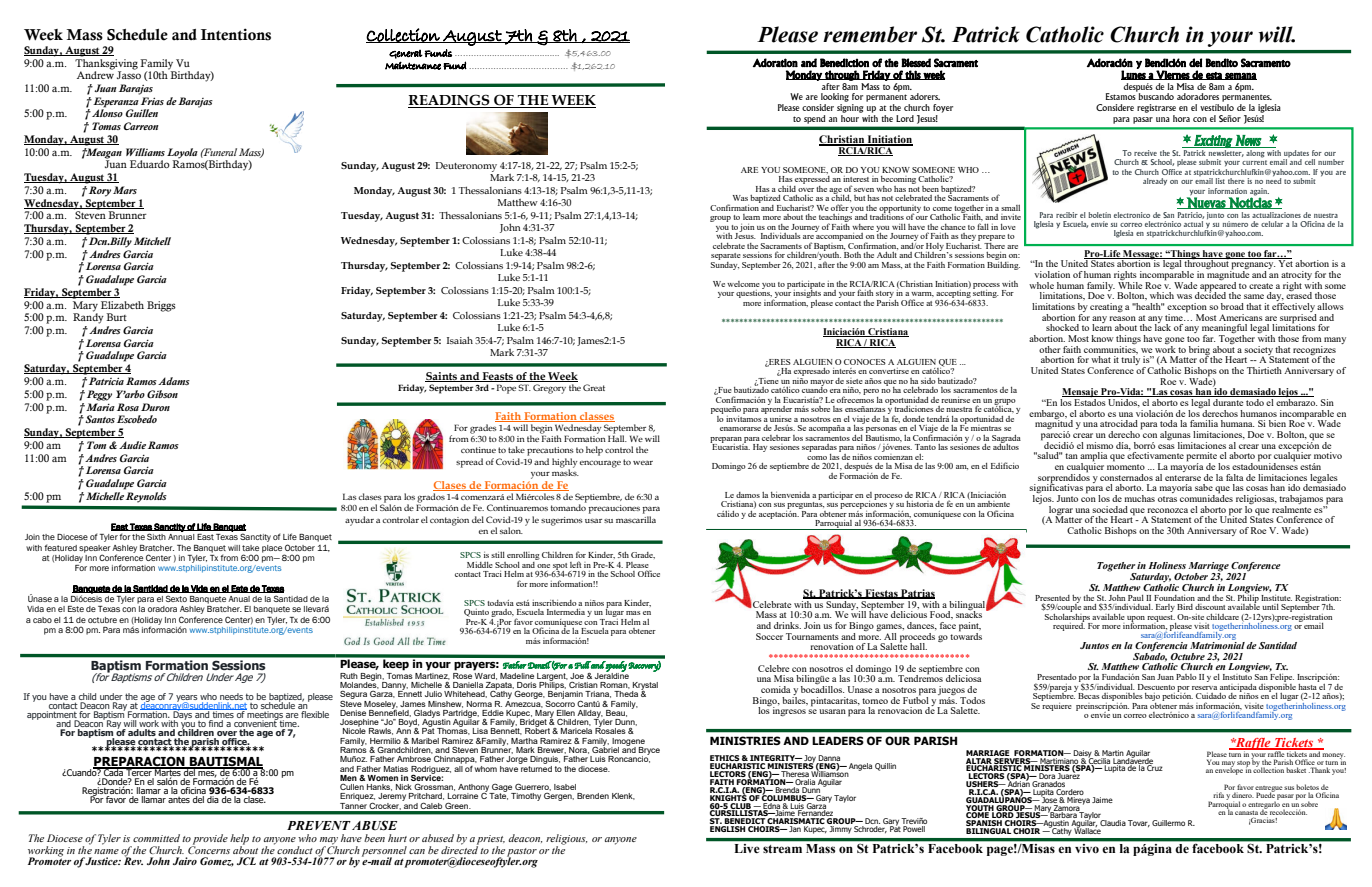  Describe the element at coordinates (209, 840) in the screenshot. I see `provide` at that location.
